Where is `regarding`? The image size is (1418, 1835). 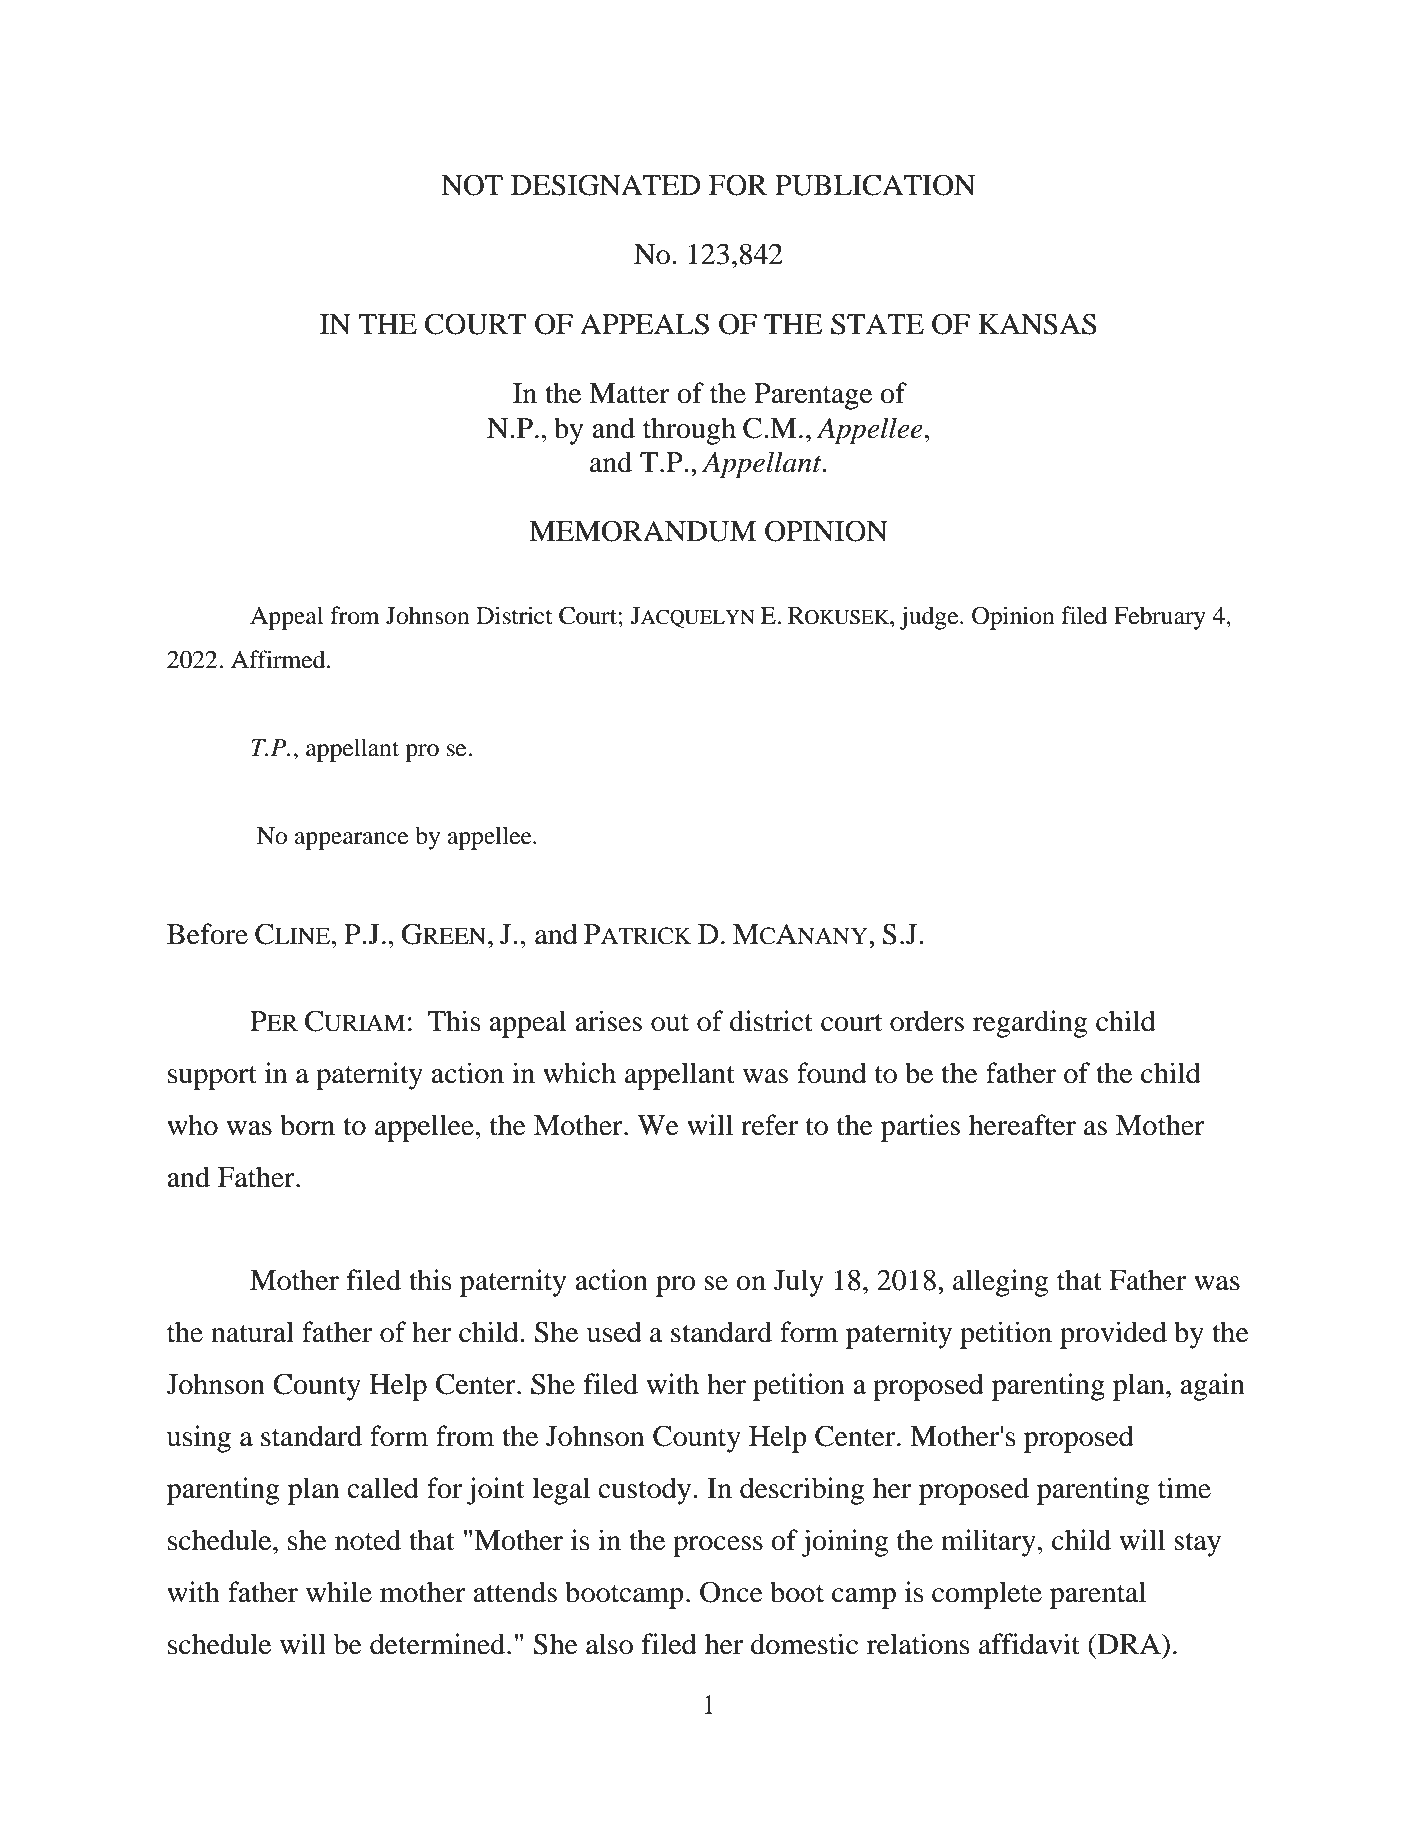 regarding is located at coordinates (1030, 1024).
